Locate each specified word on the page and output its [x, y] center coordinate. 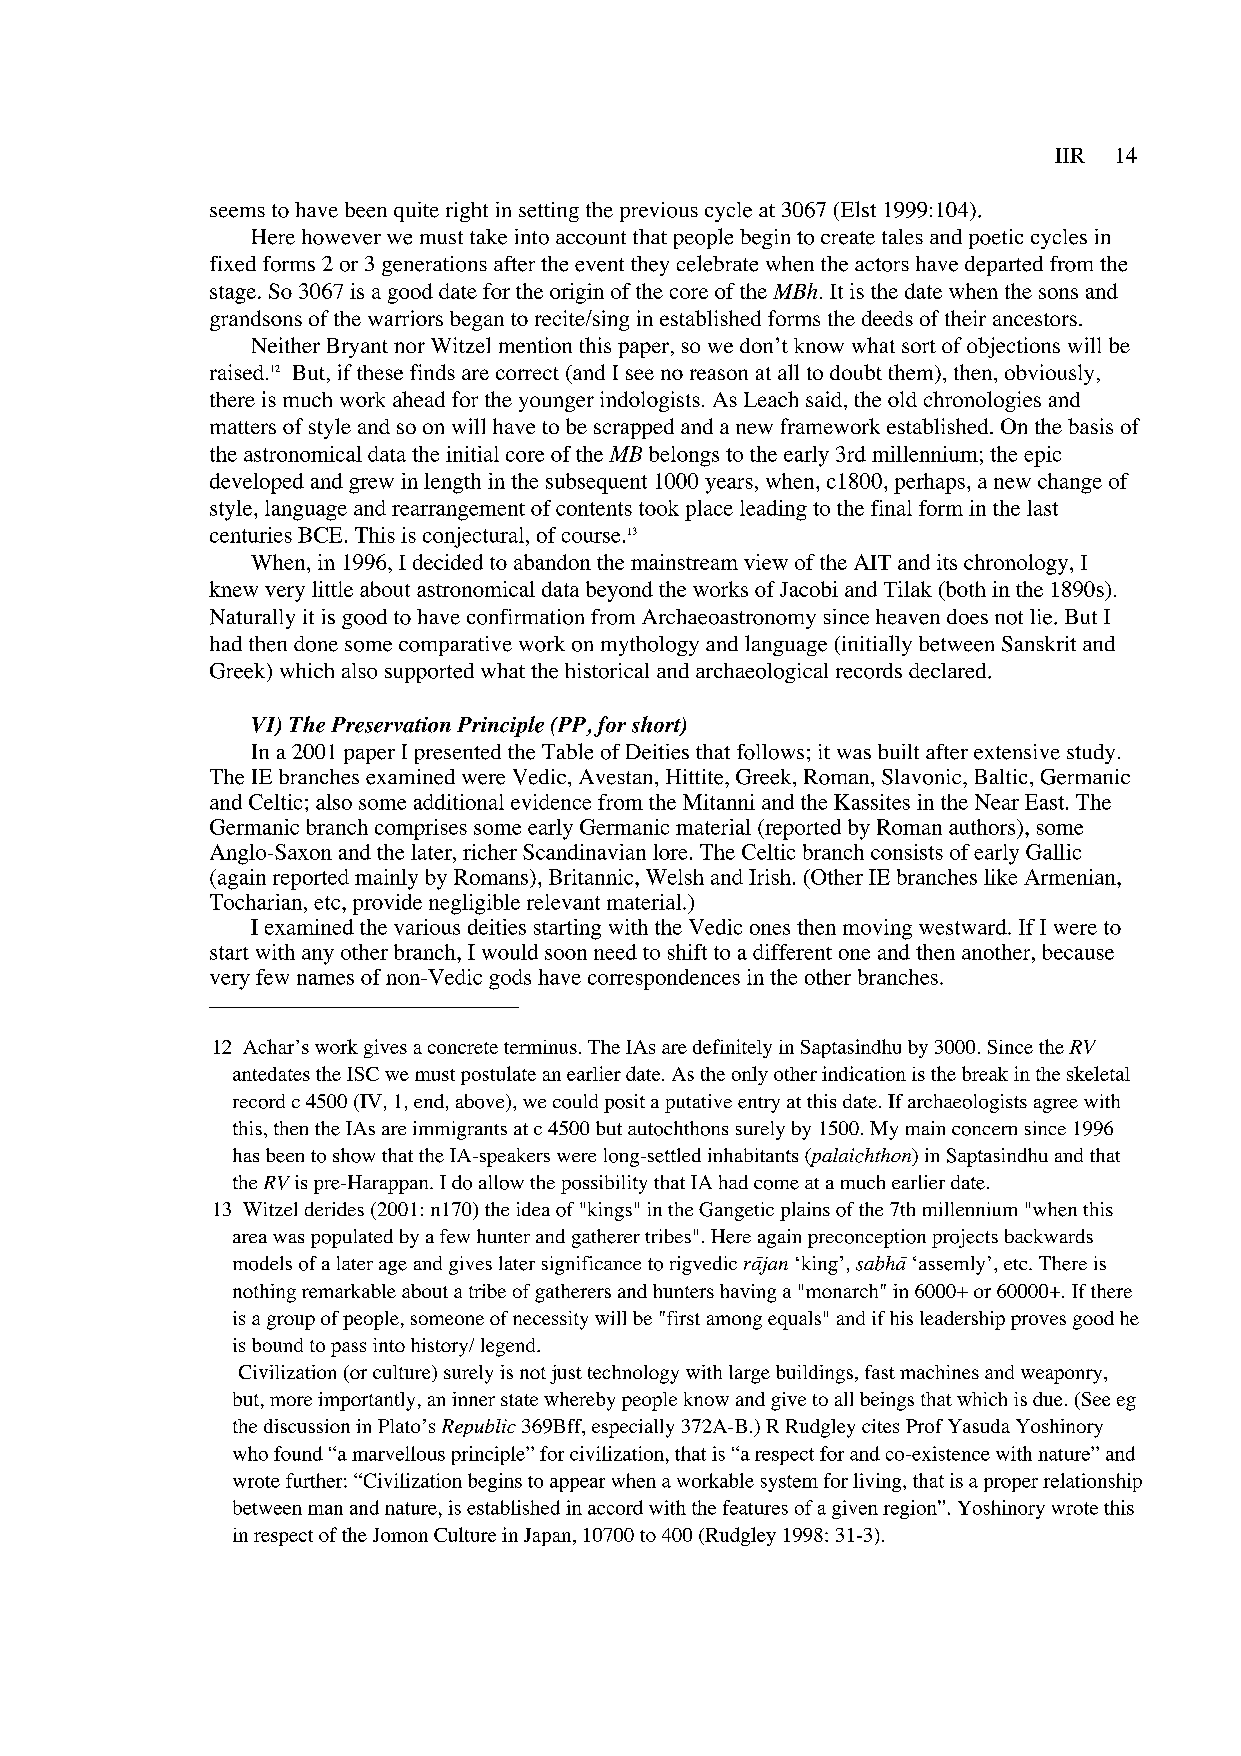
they [650, 266]
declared [949, 671]
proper [1011, 1485]
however [341, 237]
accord [615, 1507]
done [316, 644]
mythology [650, 646]
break [985, 1073]
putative [698, 1103]
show [354, 1155]
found [298, 1453]
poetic [996, 239]
